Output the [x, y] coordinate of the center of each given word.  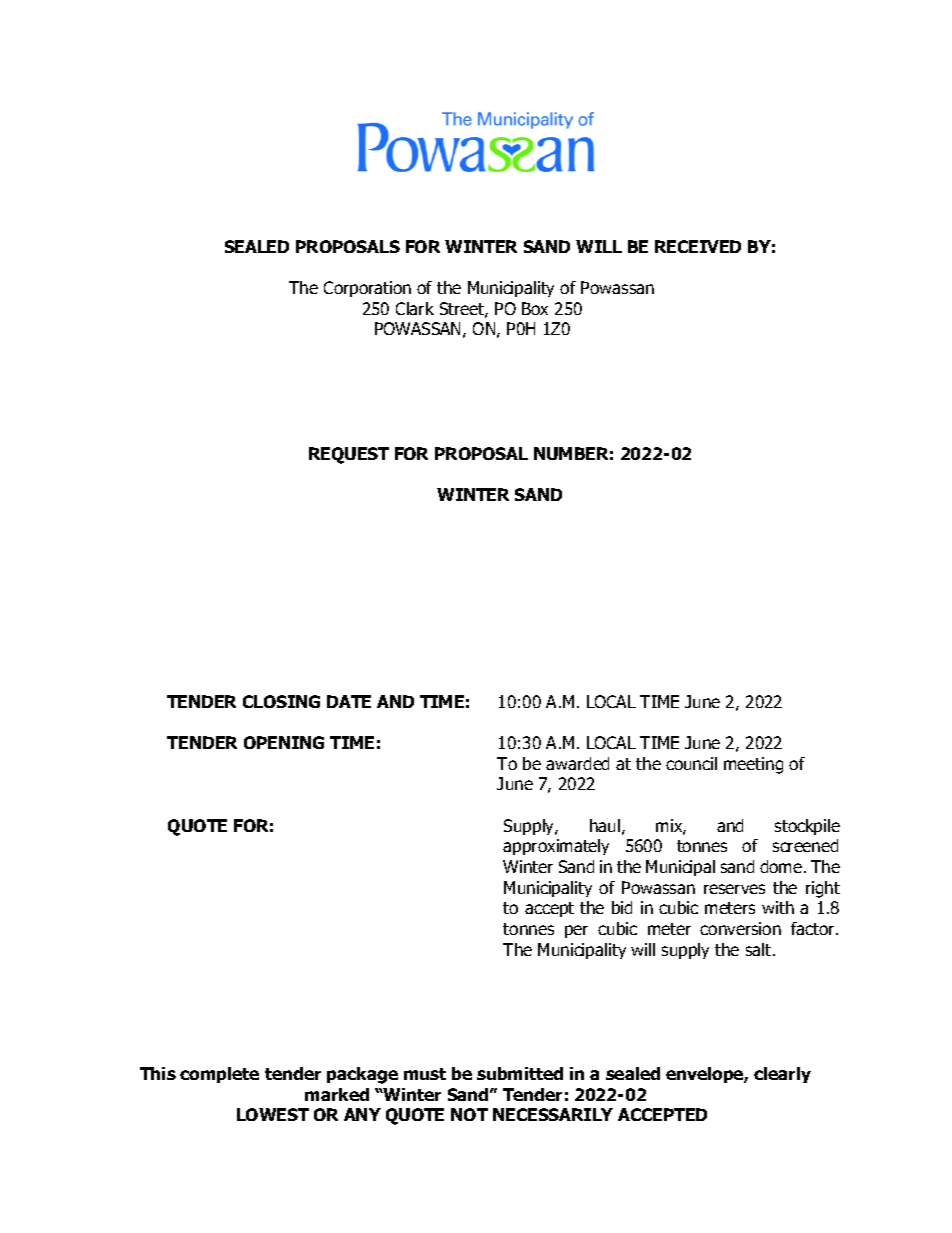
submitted [520, 1073]
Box [535, 308]
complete [219, 1075]
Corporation [367, 289]
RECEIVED [698, 246]
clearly [782, 1075]
